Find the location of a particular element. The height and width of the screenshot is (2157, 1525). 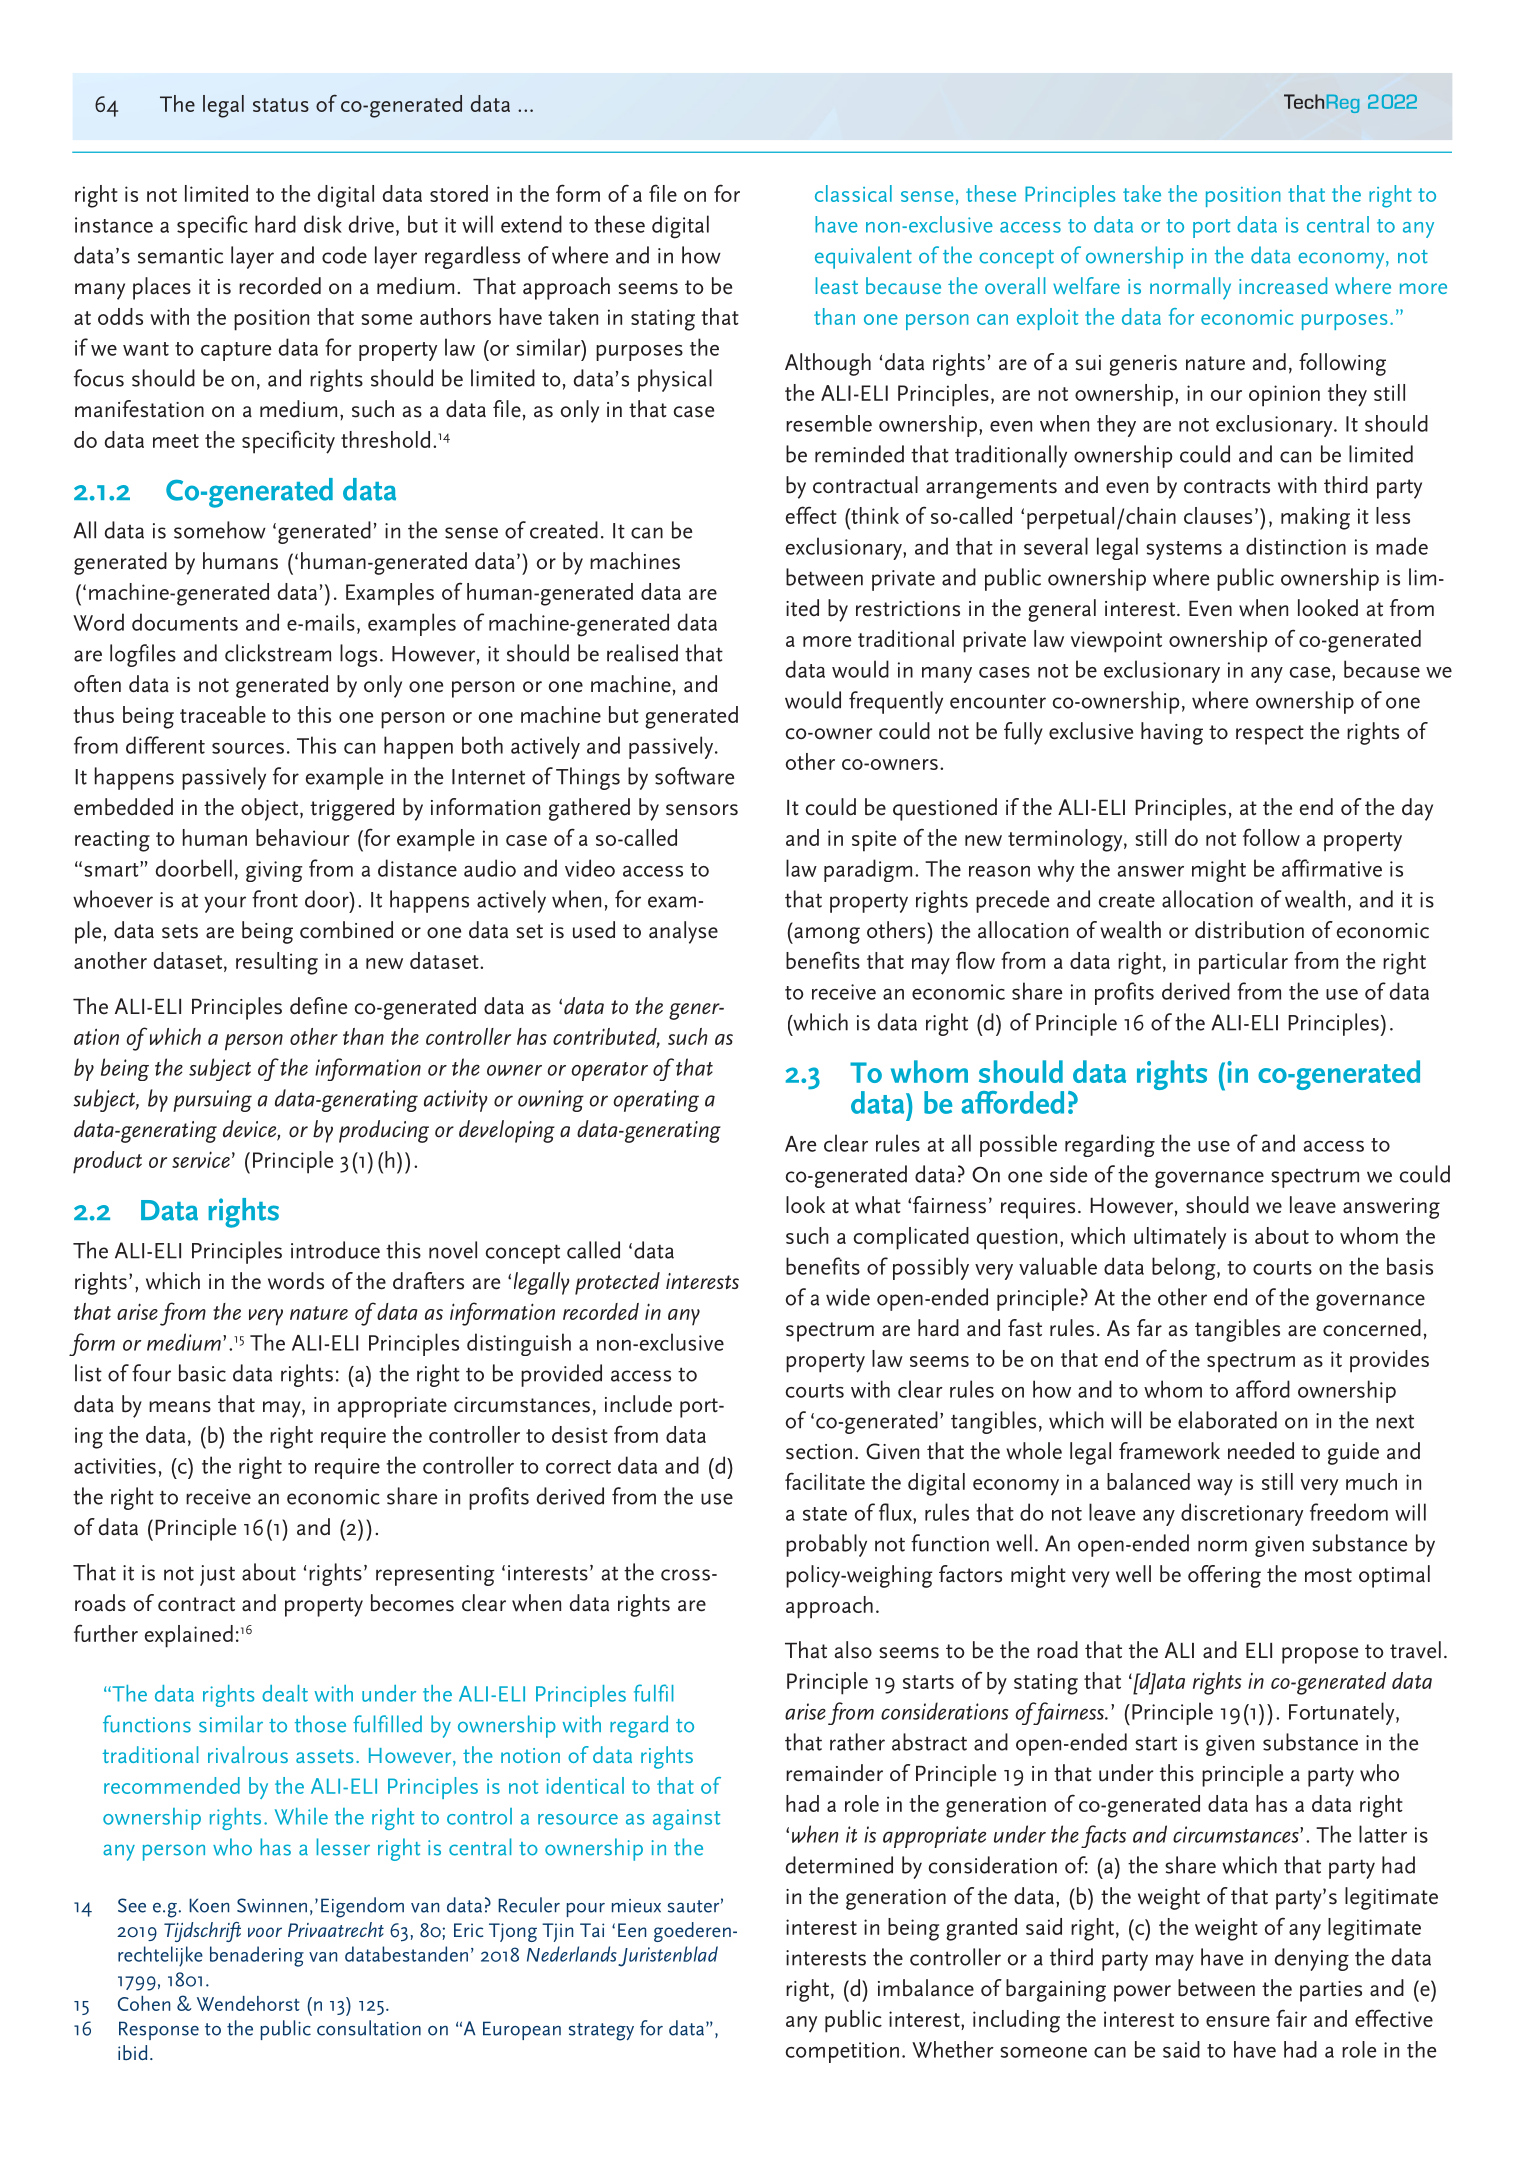

voor is located at coordinates (265, 1932).
